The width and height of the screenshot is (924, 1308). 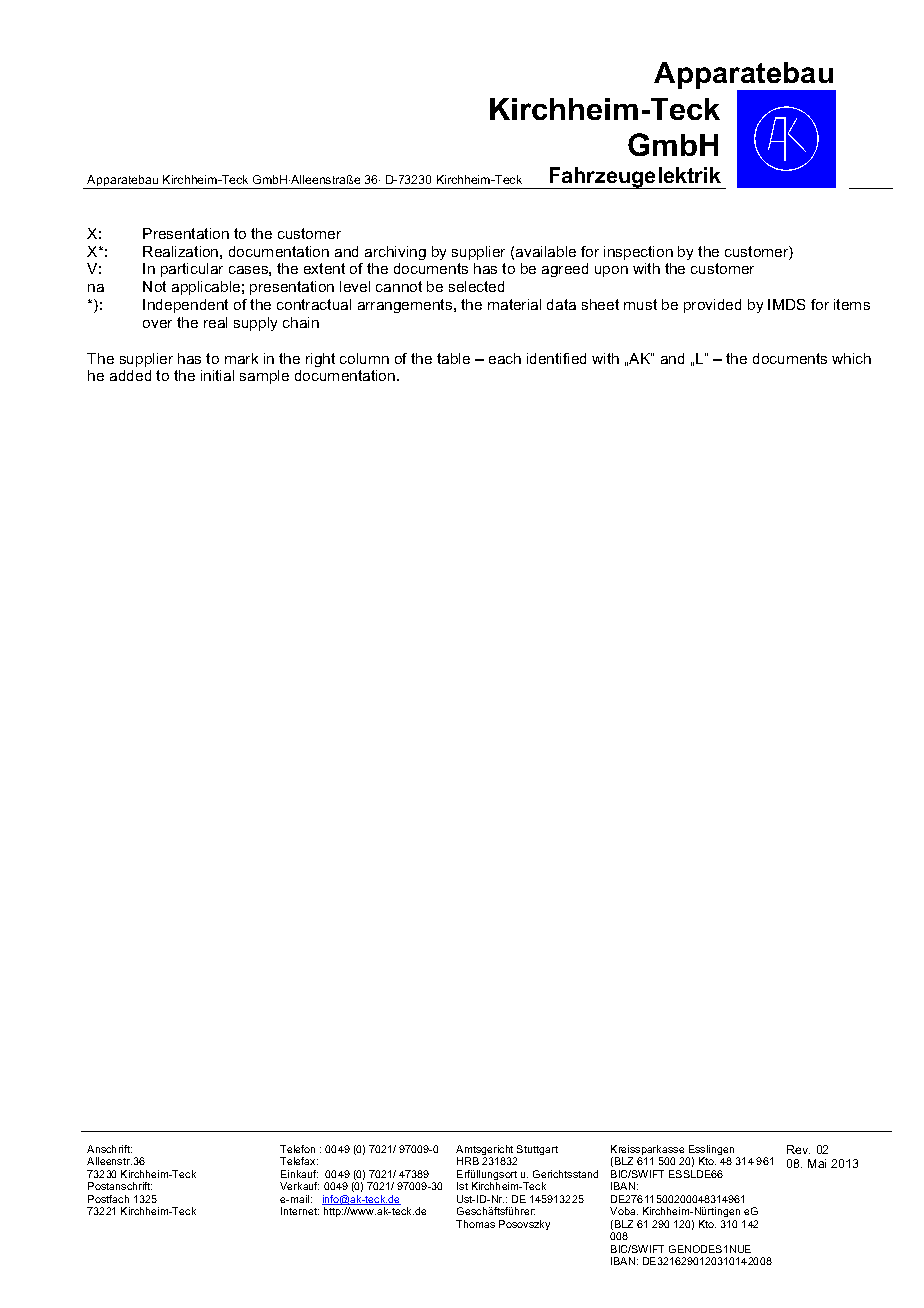 What do you see at coordinates (192, 270) in the screenshot?
I see `particular` at bounding box center [192, 270].
